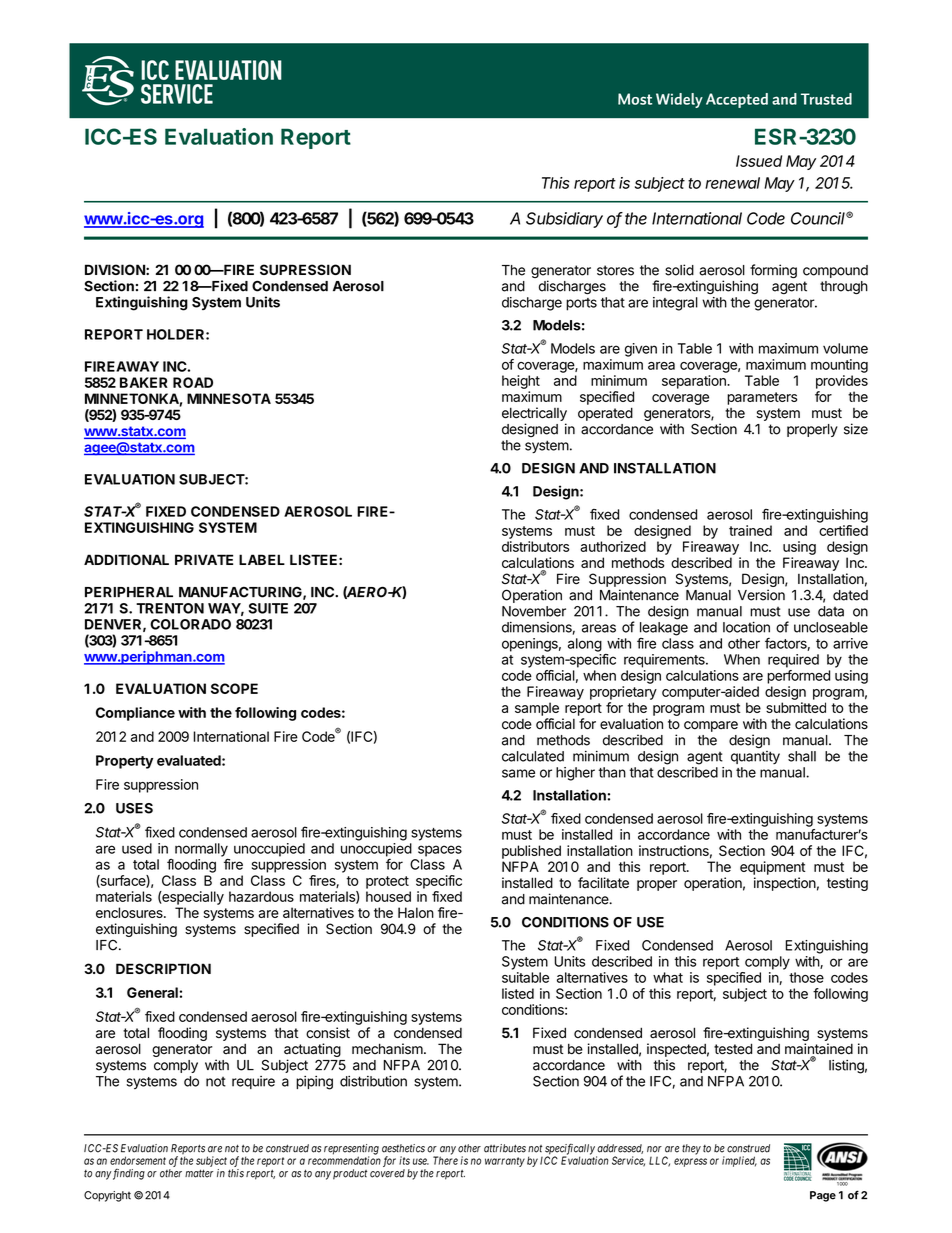 The width and height of the screenshot is (952, 1233). I want to click on renewal, so click(732, 183).
